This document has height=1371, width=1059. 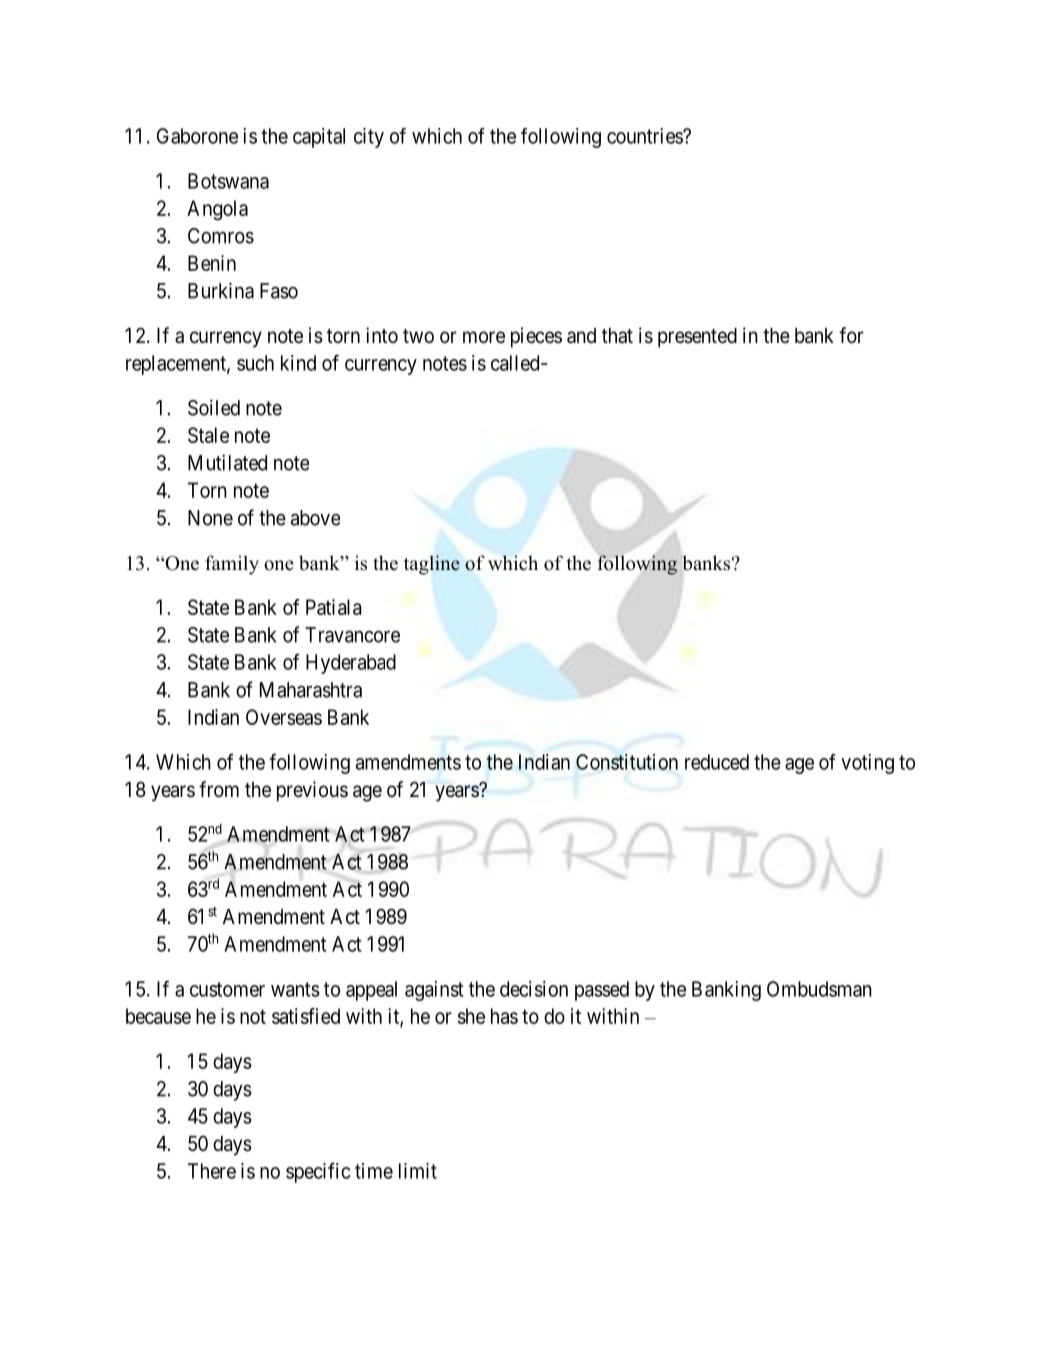 I want to click on limit, so click(x=418, y=1171).
